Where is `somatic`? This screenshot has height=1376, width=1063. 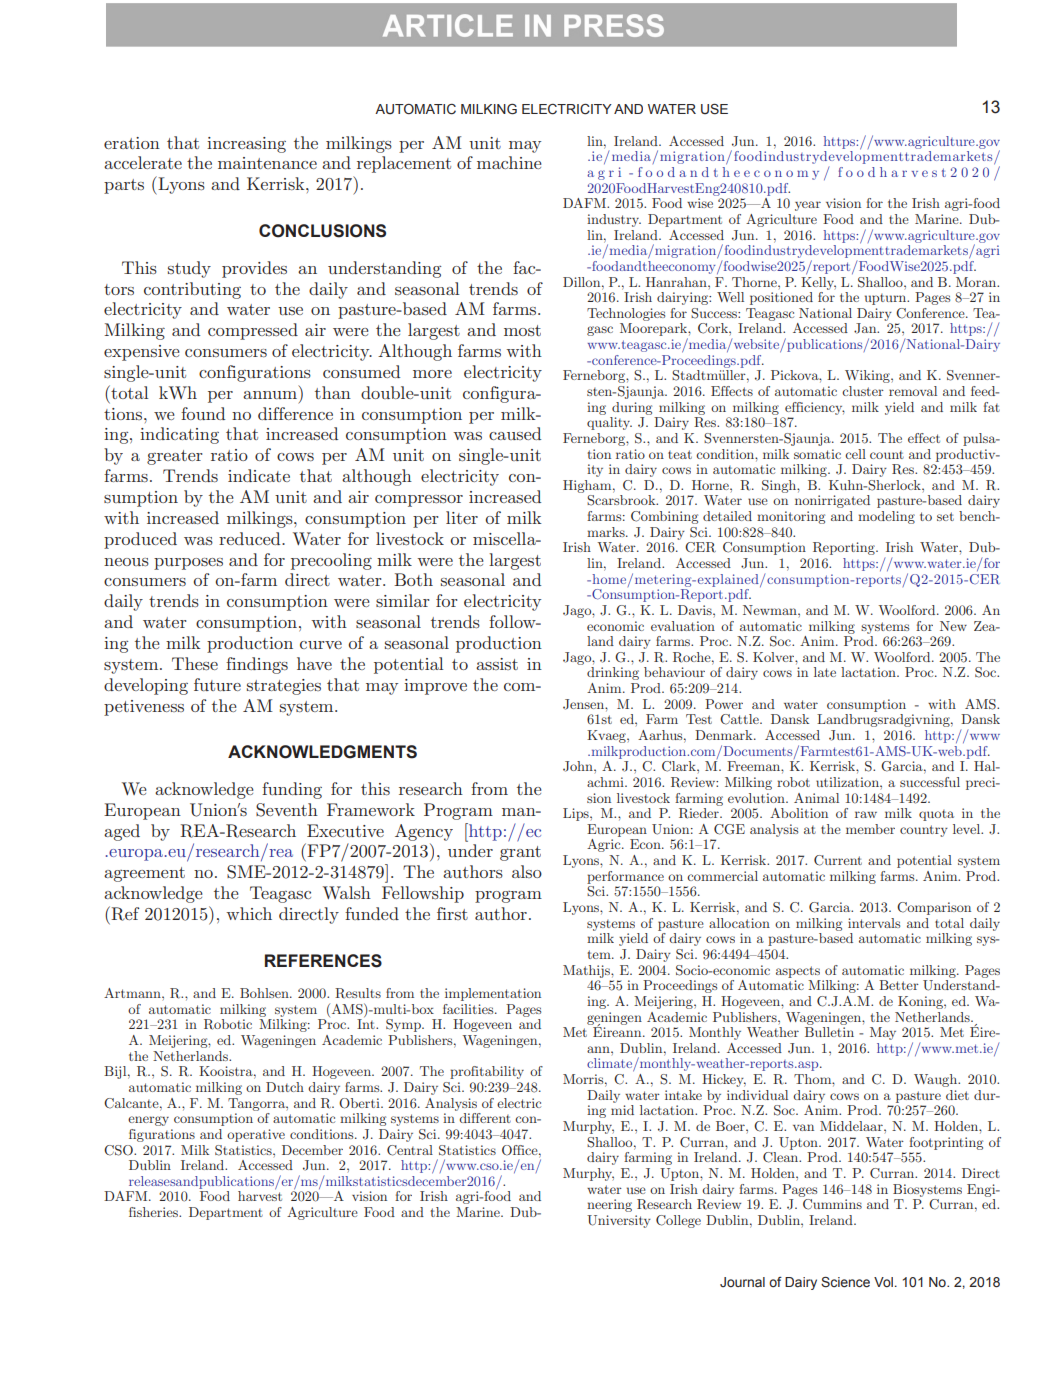
somatic is located at coordinates (817, 454).
